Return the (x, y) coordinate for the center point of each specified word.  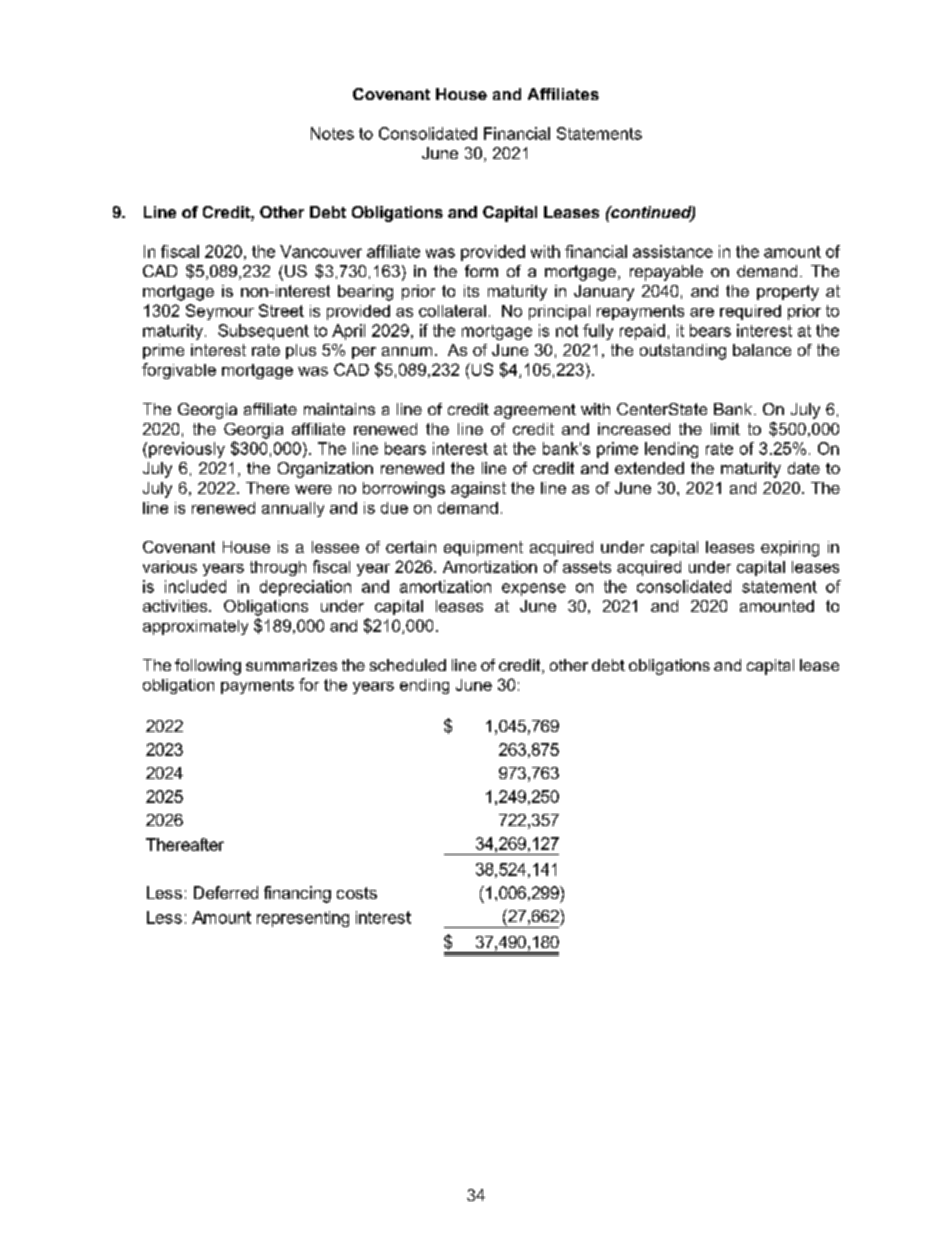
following (208, 667)
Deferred (226, 892)
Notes (332, 133)
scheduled (408, 665)
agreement (535, 411)
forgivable (179, 371)
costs (357, 893)
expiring (790, 549)
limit (725, 429)
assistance (673, 251)
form (481, 271)
